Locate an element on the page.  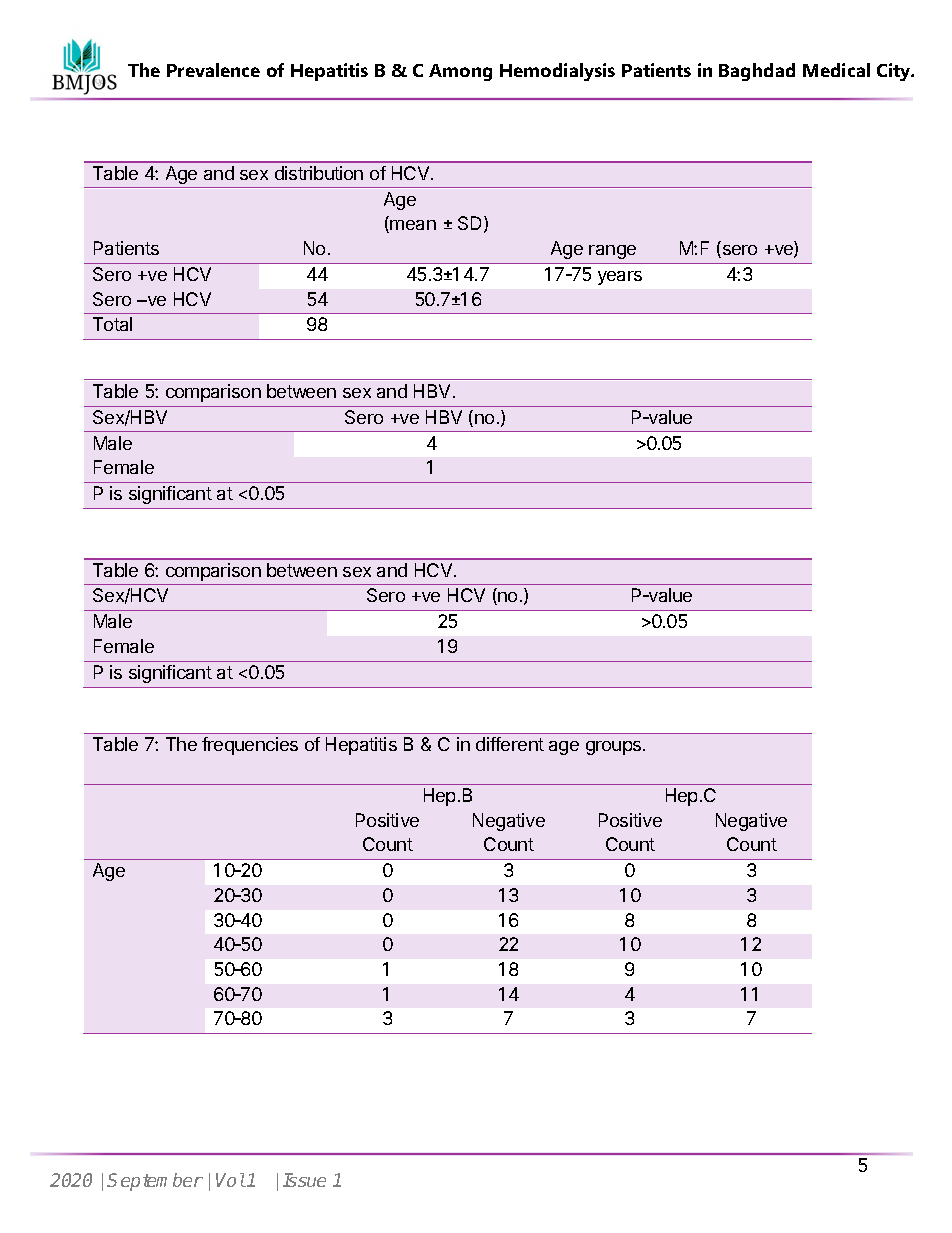
Issue is located at coordinates (304, 1180).
